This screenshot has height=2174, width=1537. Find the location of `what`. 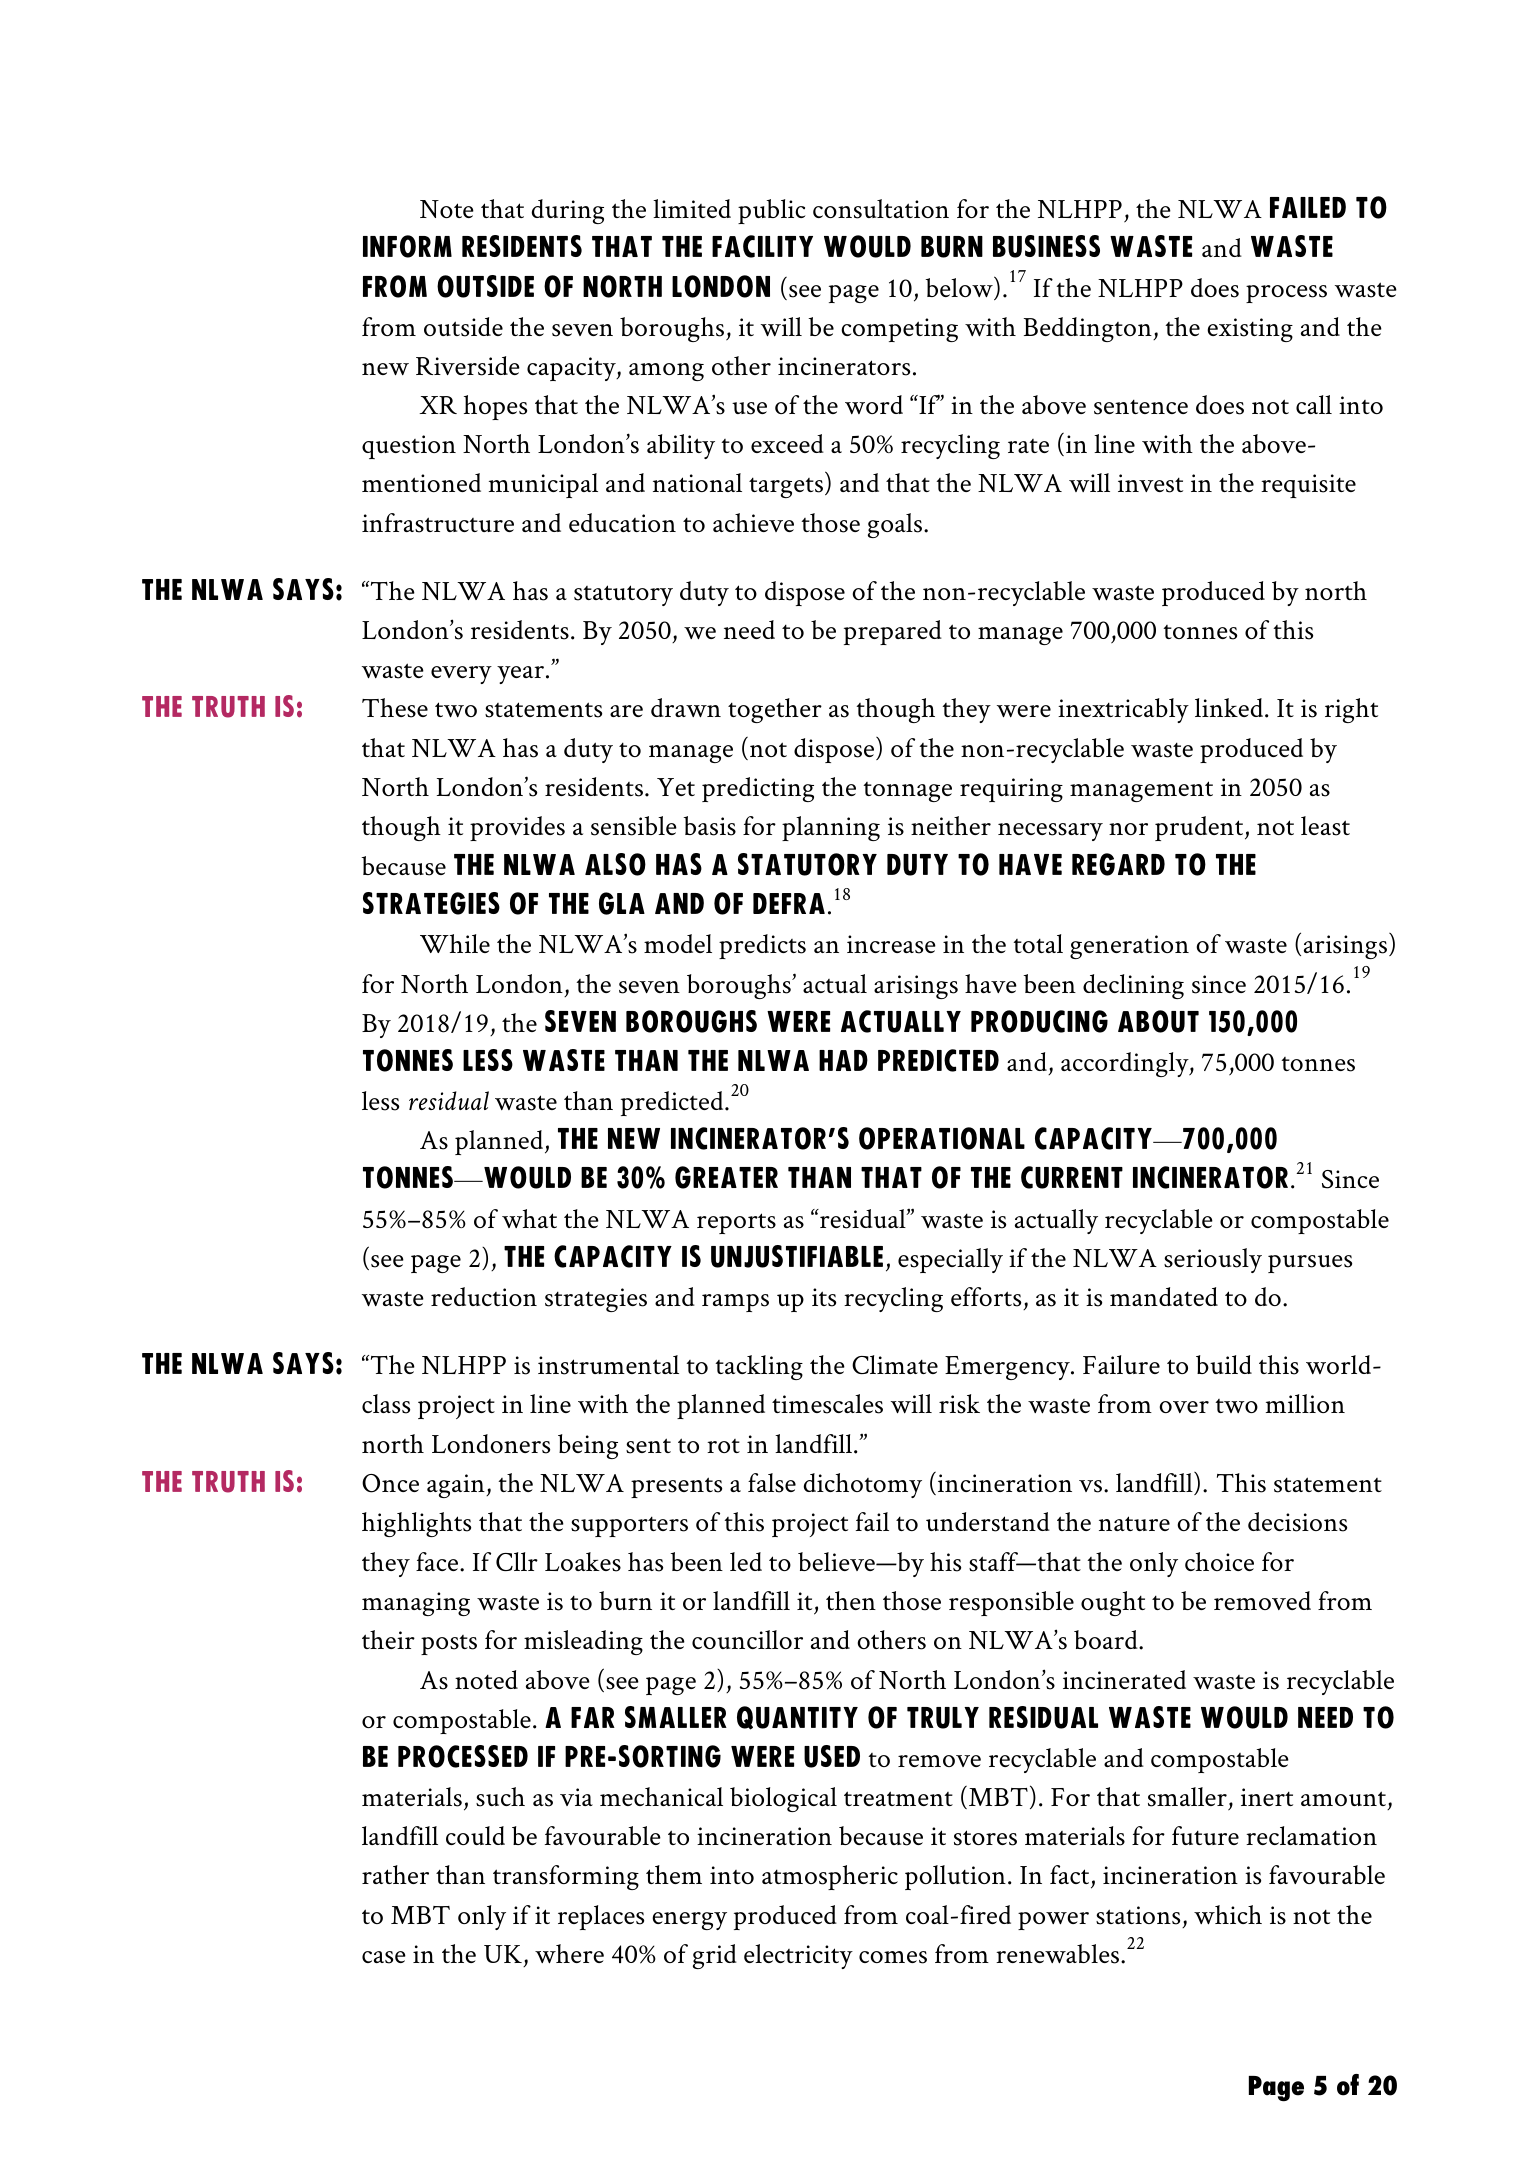

what is located at coordinates (529, 1218).
